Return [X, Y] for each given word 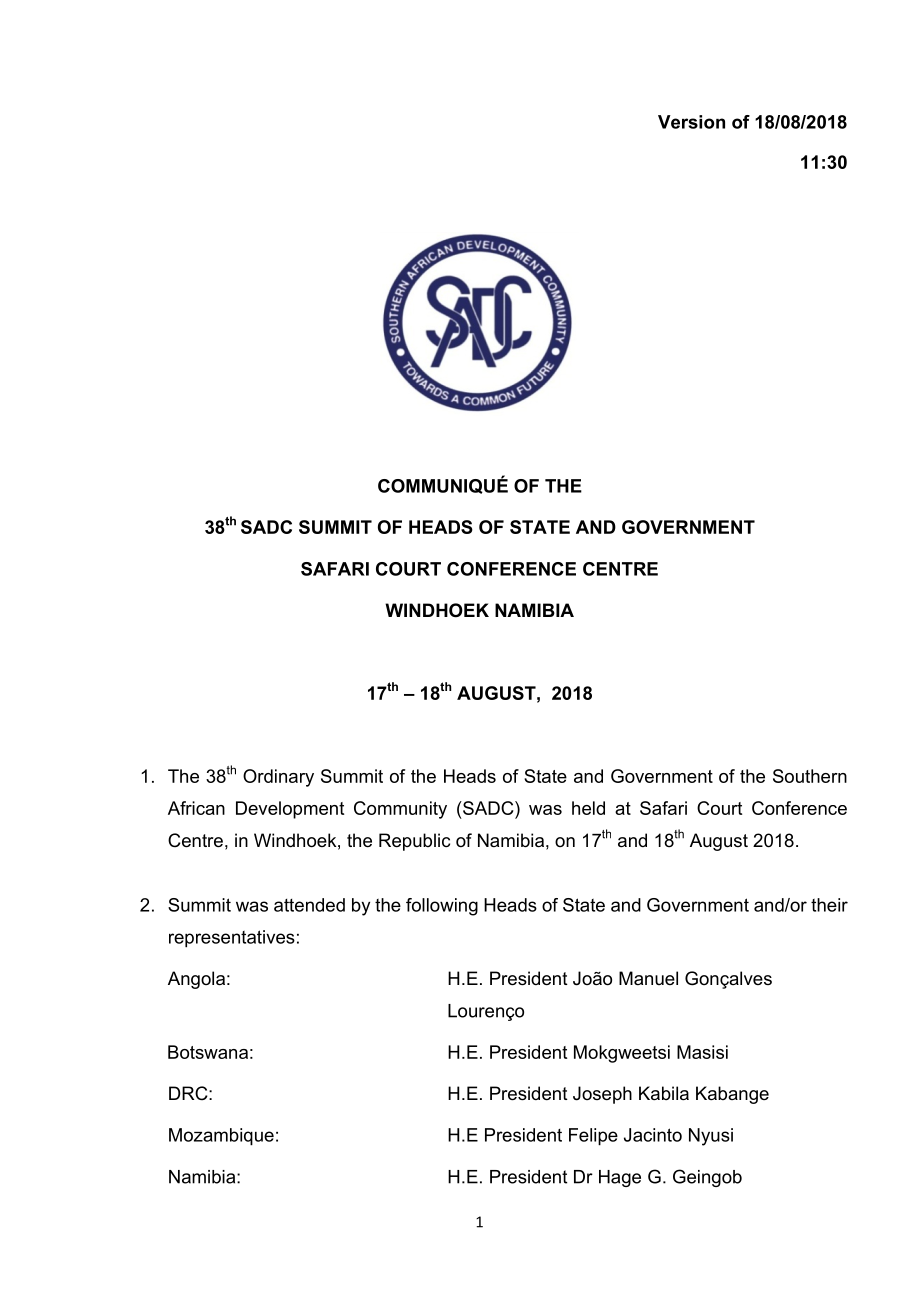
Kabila [664, 1093]
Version [691, 122]
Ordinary [278, 778]
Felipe [593, 1137]
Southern [810, 776]
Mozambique [221, 1137]
